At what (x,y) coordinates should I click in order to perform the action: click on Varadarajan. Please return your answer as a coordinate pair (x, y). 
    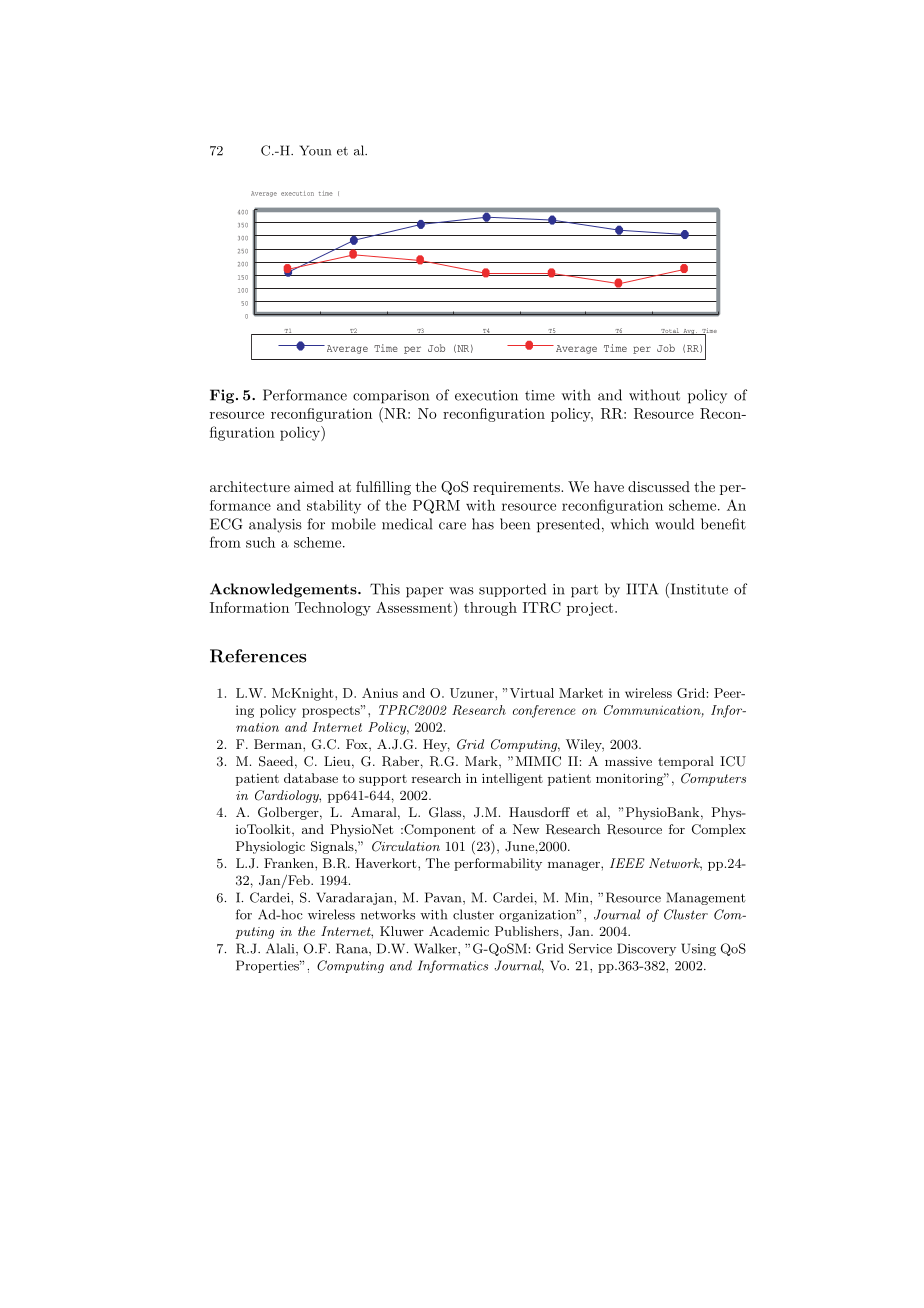
    Looking at the image, I should click on (355, 898).
